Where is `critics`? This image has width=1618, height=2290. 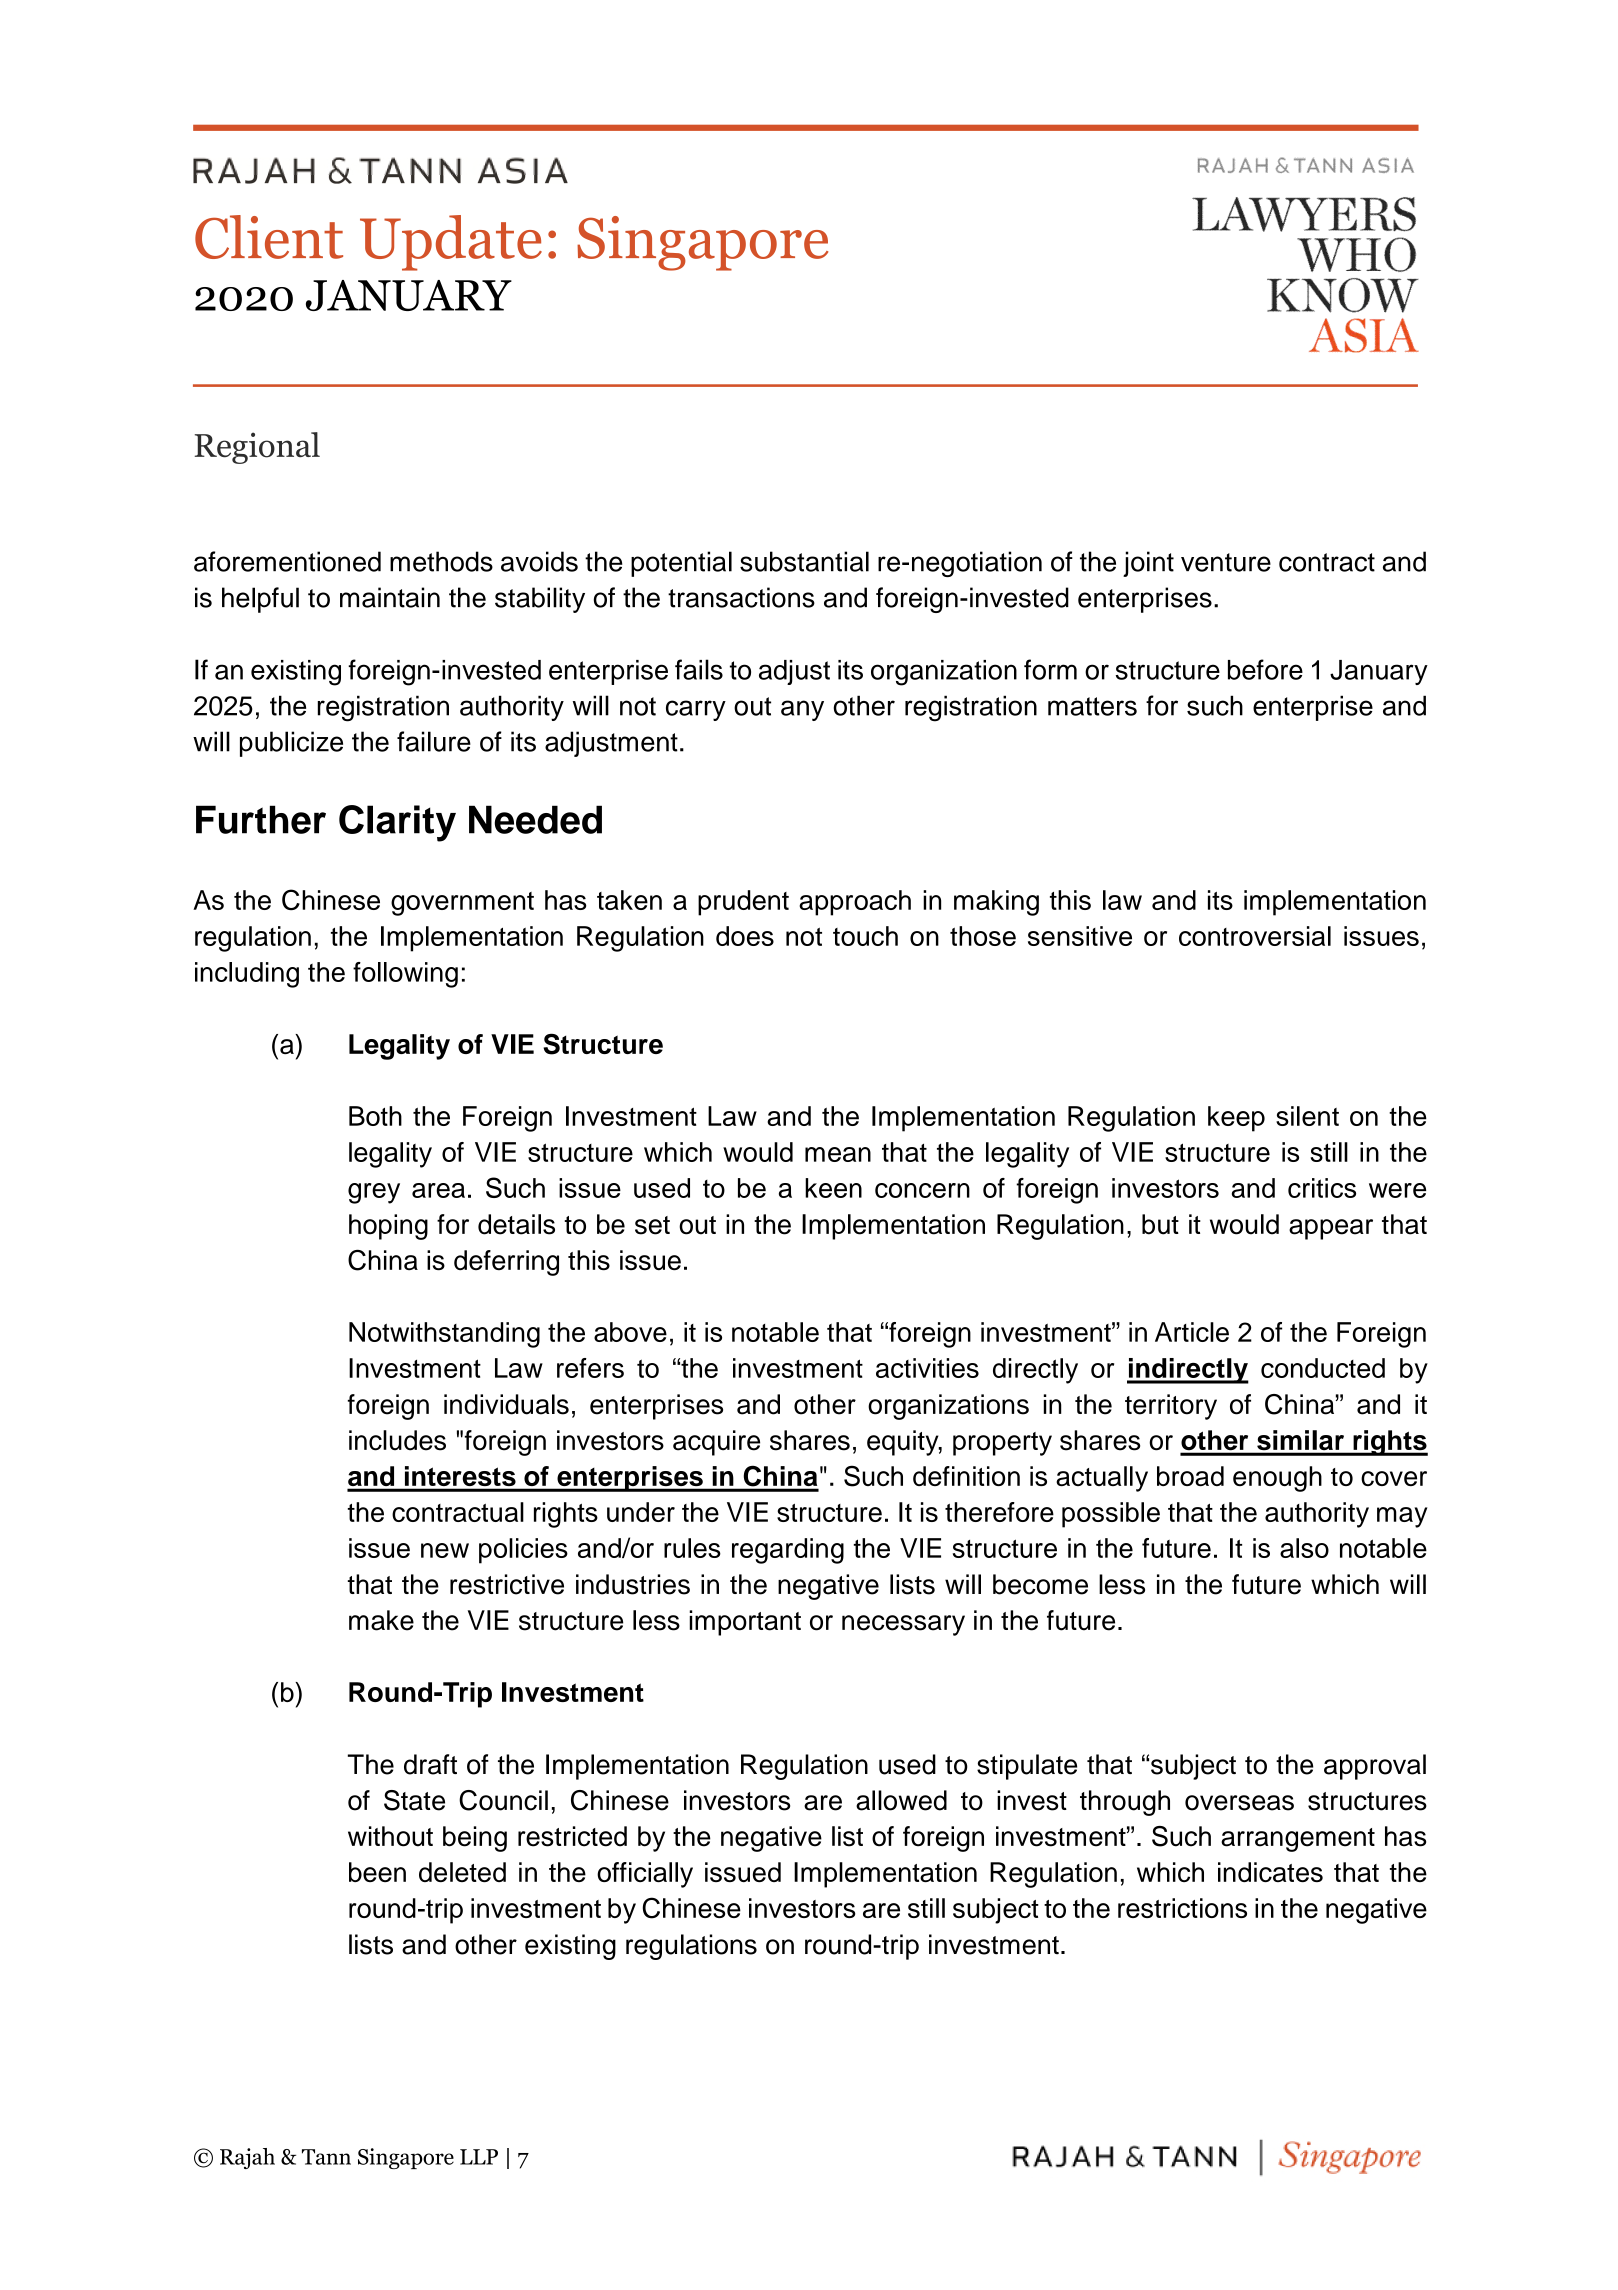 critics is located at coordinates (1322, 1188).
